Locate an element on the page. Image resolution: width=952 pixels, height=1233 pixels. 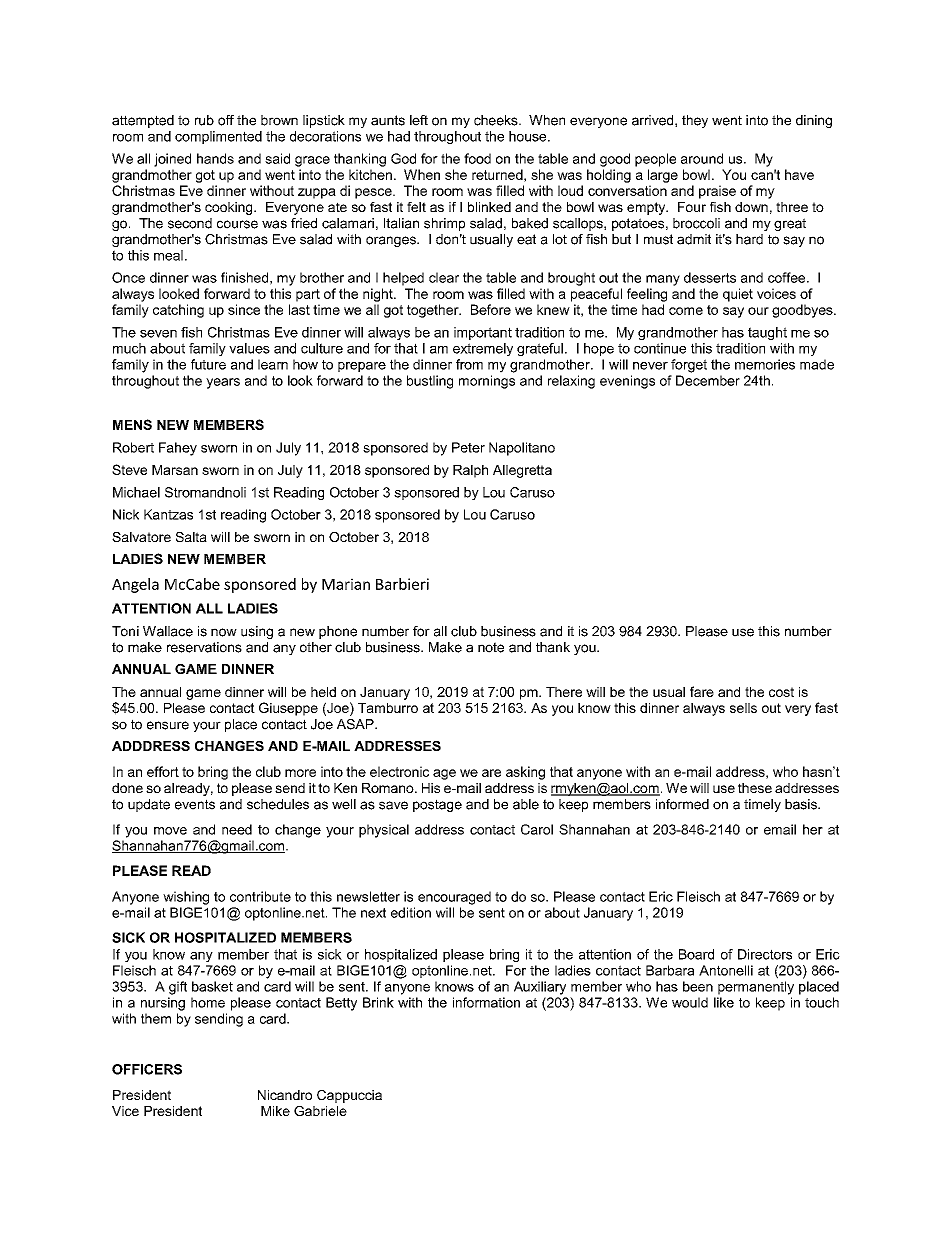
food is located at coordinates (477, 158).
